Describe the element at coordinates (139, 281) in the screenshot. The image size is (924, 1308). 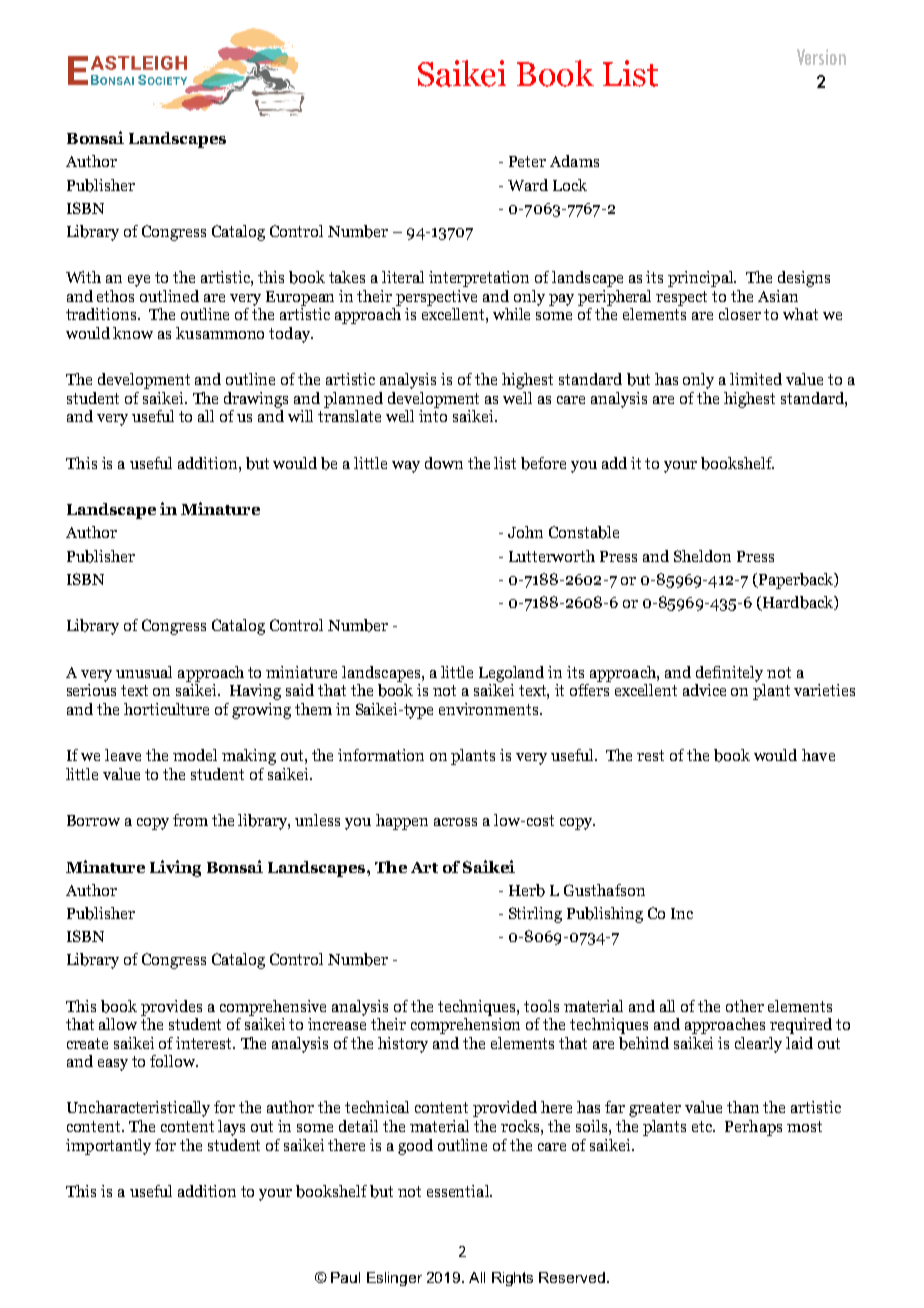
I see `eye` at that location.
